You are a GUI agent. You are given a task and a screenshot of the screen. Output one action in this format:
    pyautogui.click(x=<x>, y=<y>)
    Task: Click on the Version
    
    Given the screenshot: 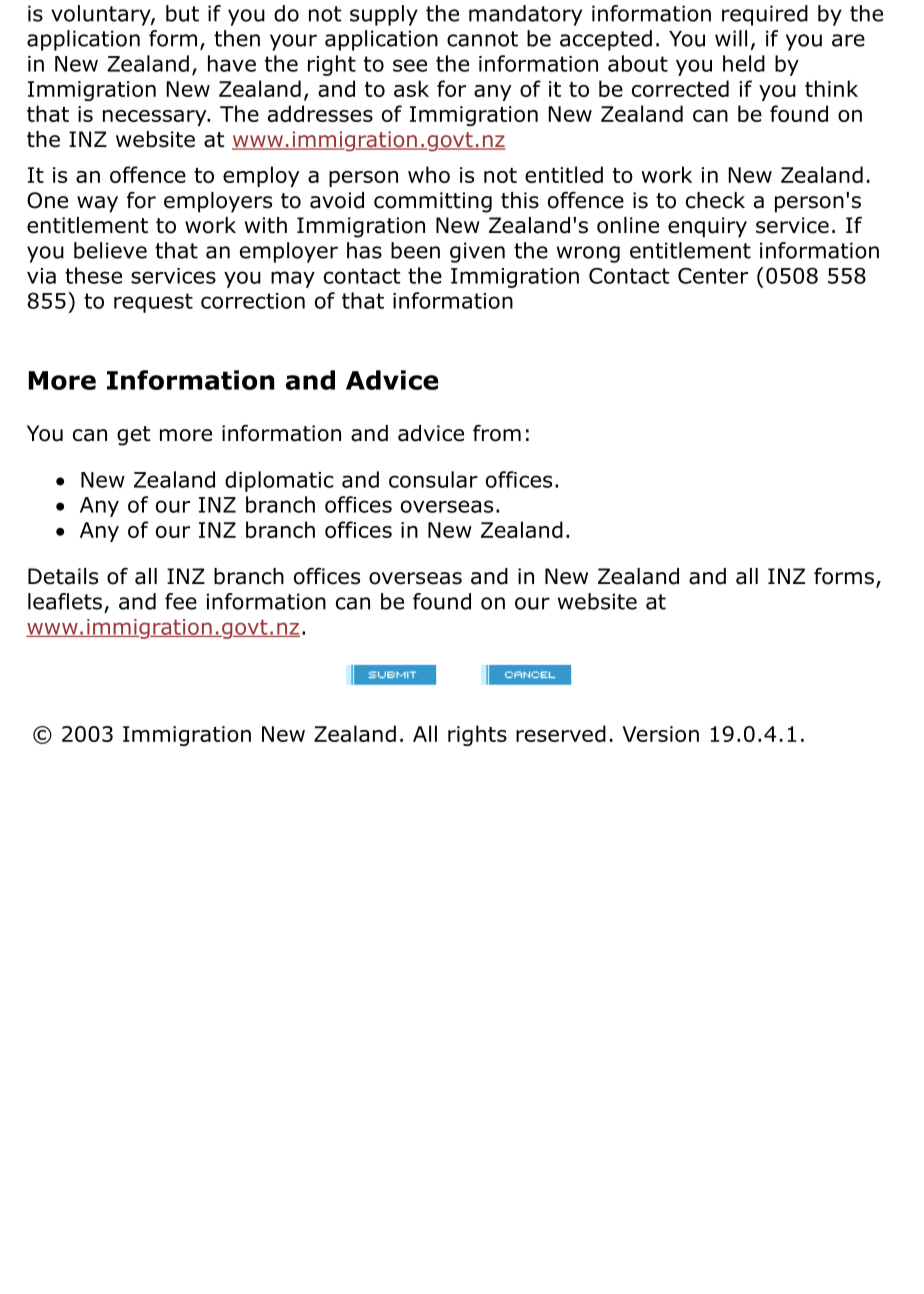 What is the action you would take?
    pyautogui.click(x=660, y=734)
